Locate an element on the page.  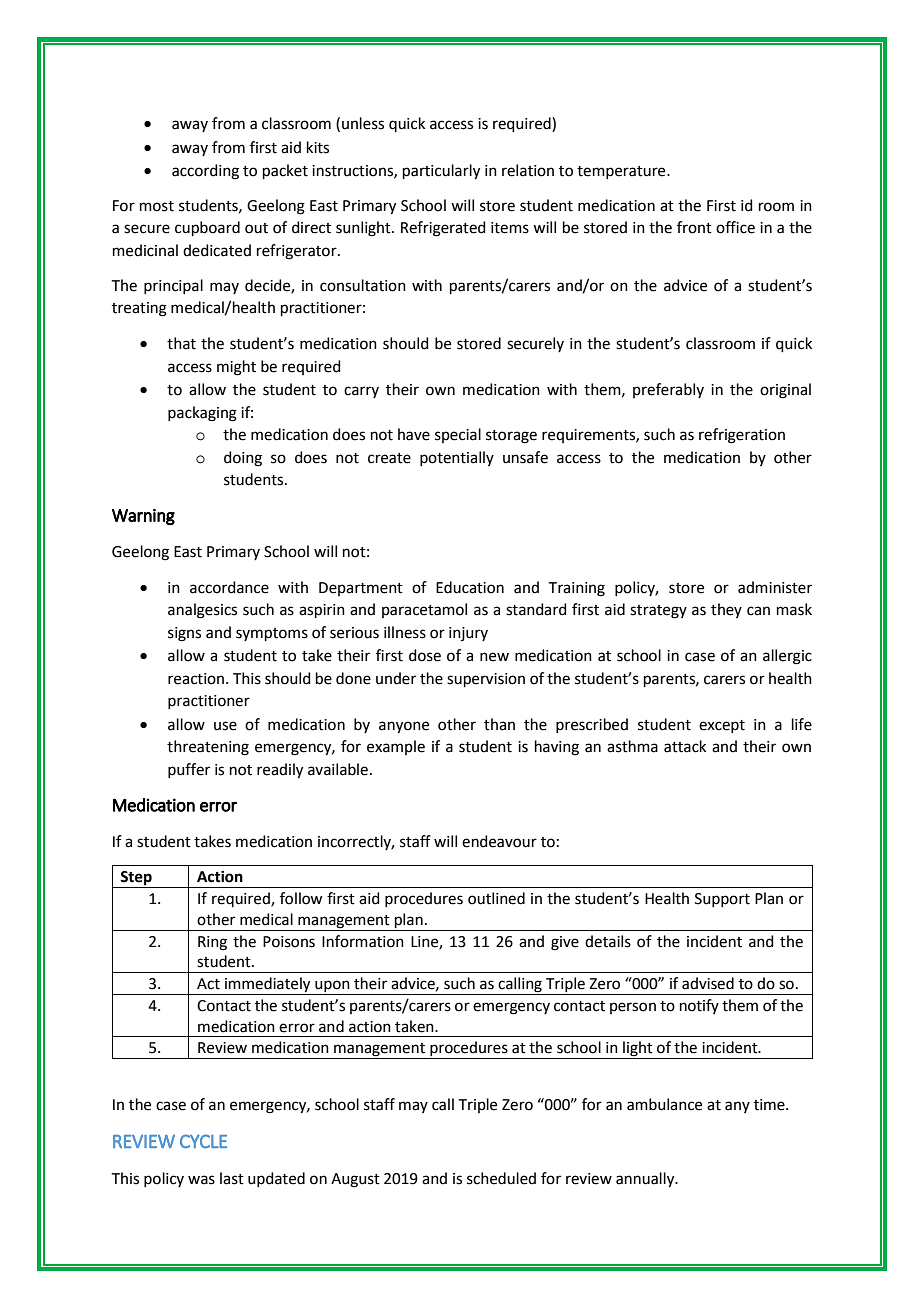
office is located at coordinates (735, 227).
